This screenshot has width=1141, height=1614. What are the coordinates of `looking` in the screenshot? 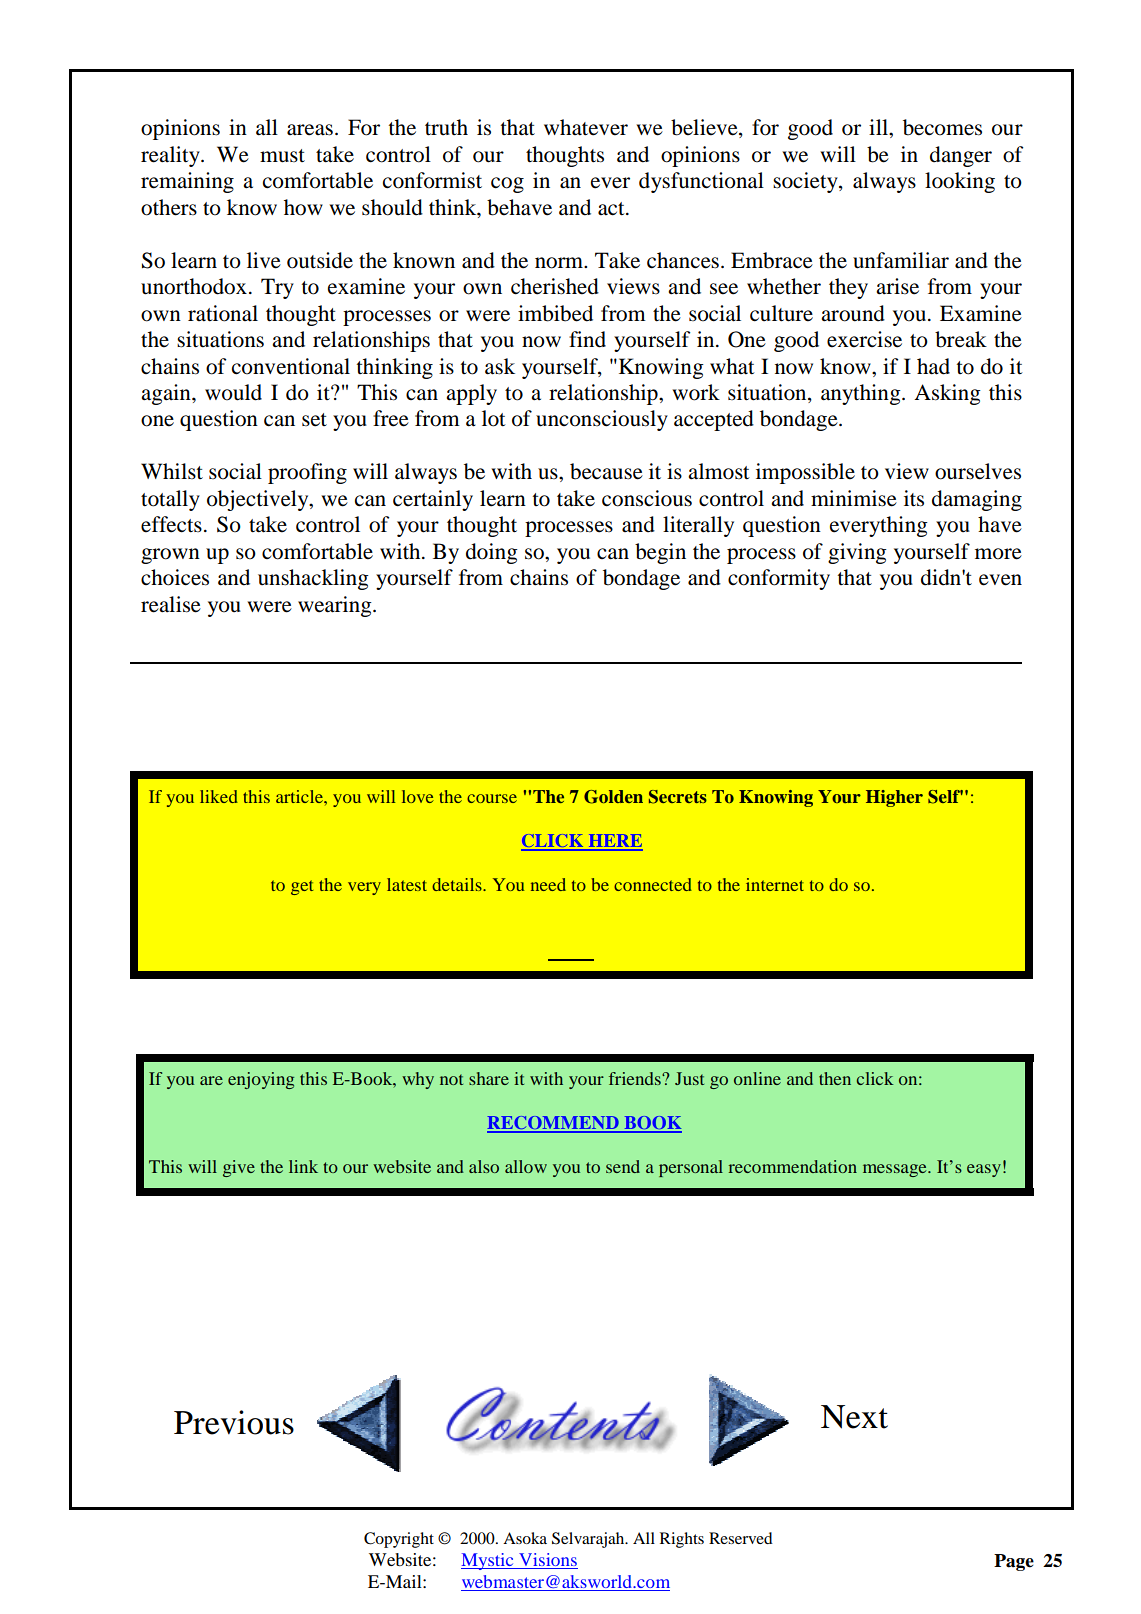 It's located at (960, 182).
